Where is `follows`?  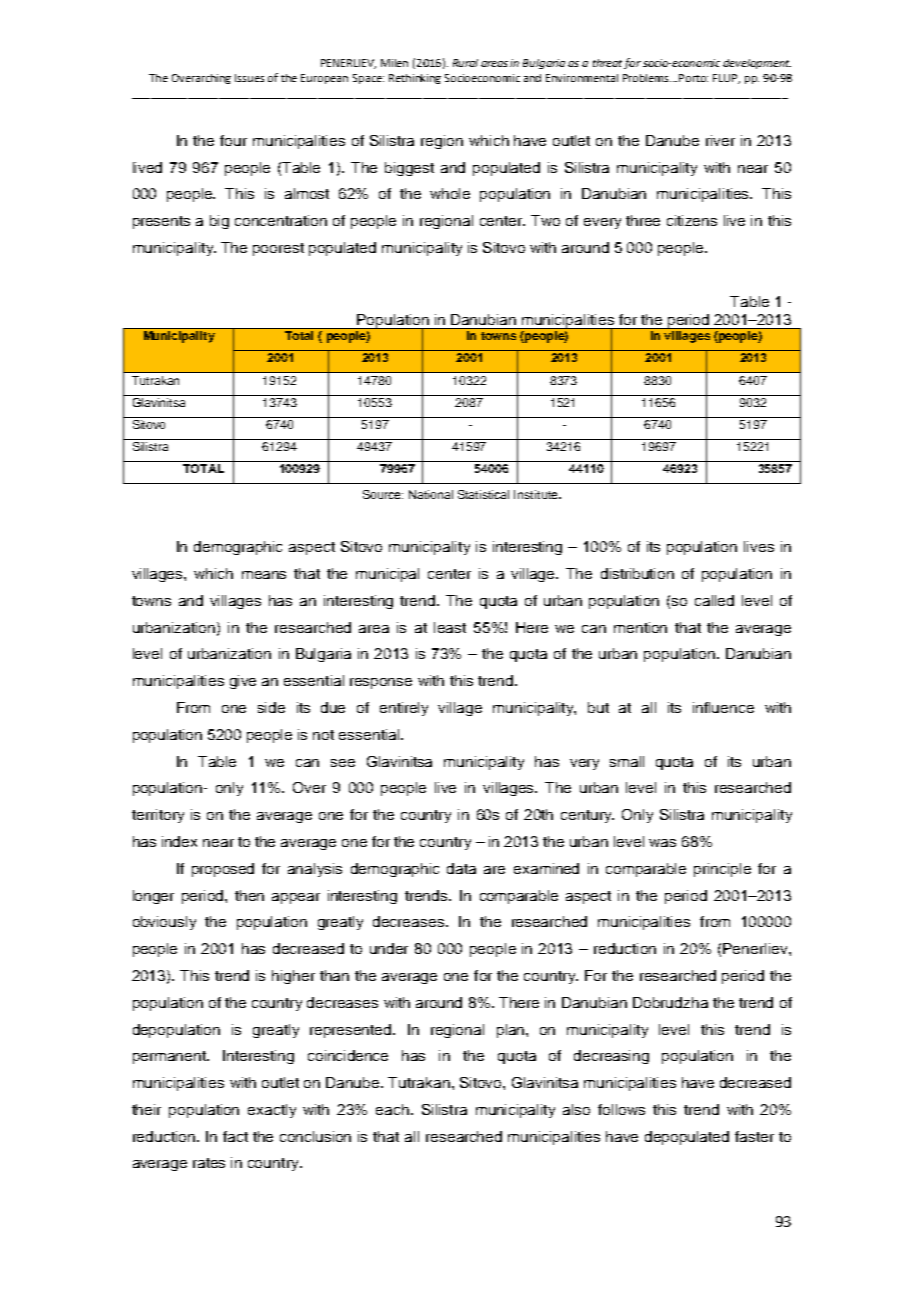
follows is located at coordinates (621, 1109).
